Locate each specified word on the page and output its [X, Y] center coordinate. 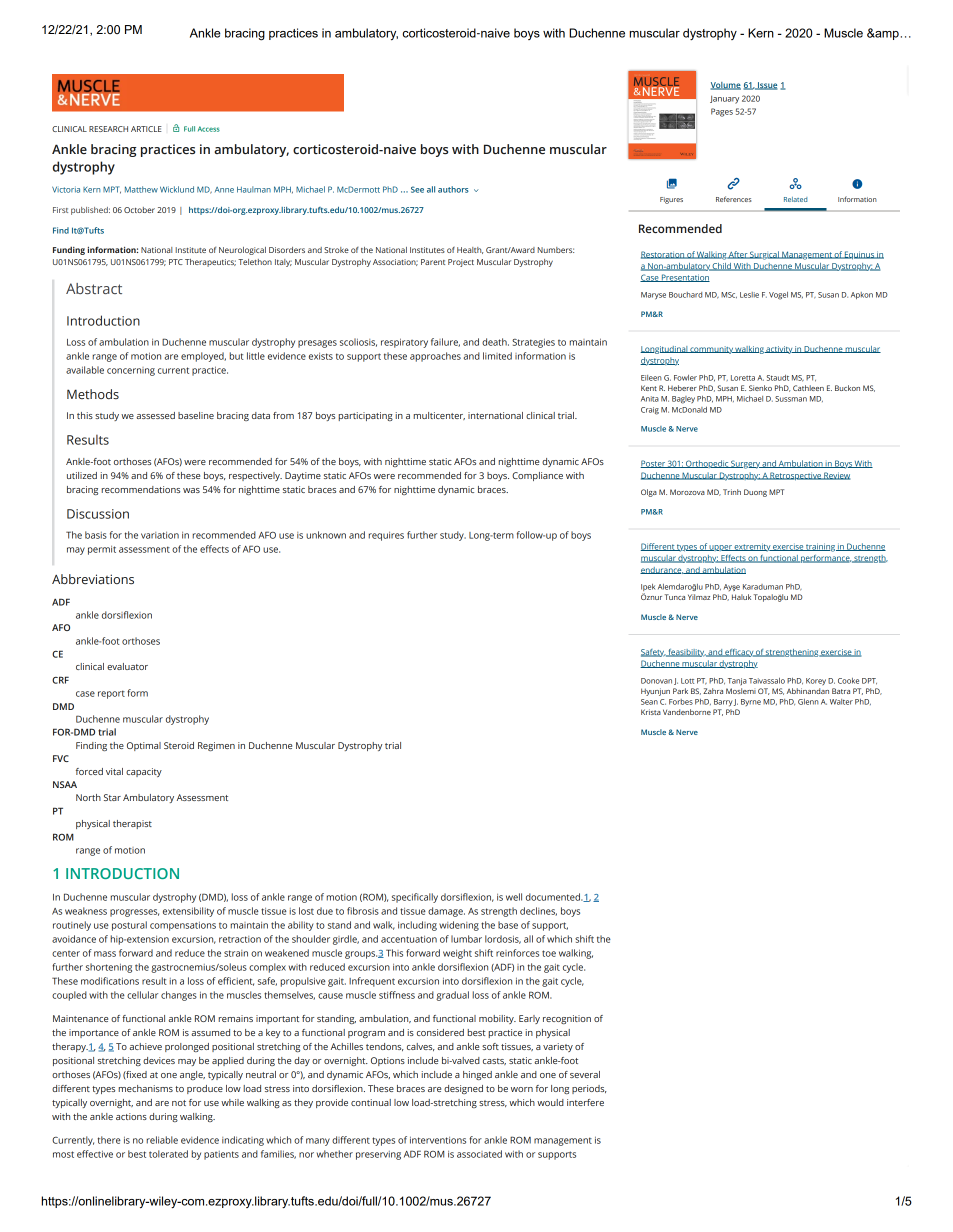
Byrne [751, 702]
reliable [162, 1140]
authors [453, 189]
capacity [144, 772]
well [514, 897]
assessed [155, 415]
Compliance [537, 476]
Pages [722, 112]
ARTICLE [146, 129]
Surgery [745, 464]
